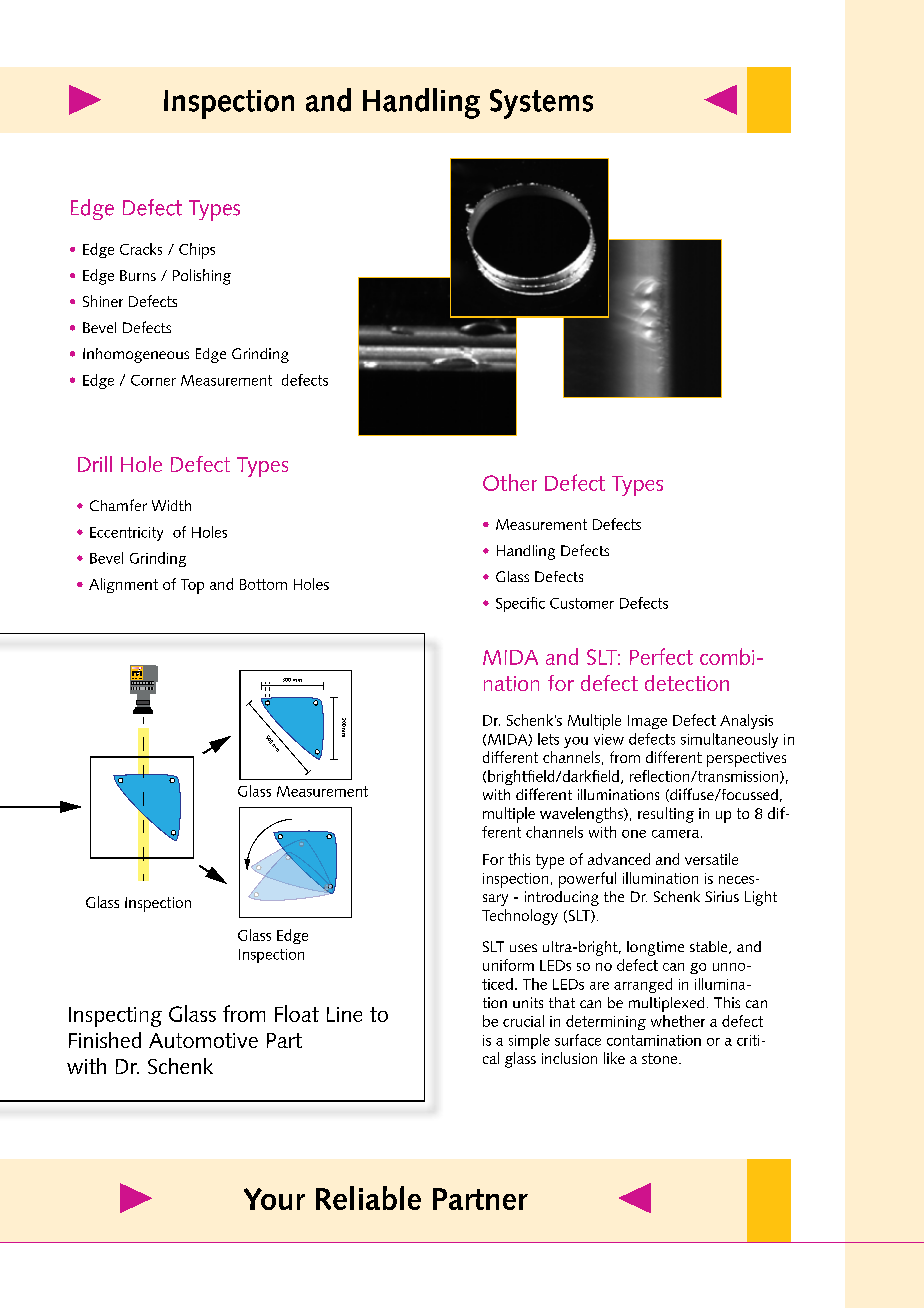 Image resolution: width=924 pixels, height=1308 pixels. What do you see at coordinates (136, 355) in the screenshot?
I see `Inhomogeneous` at bounding box center [136, 355].
